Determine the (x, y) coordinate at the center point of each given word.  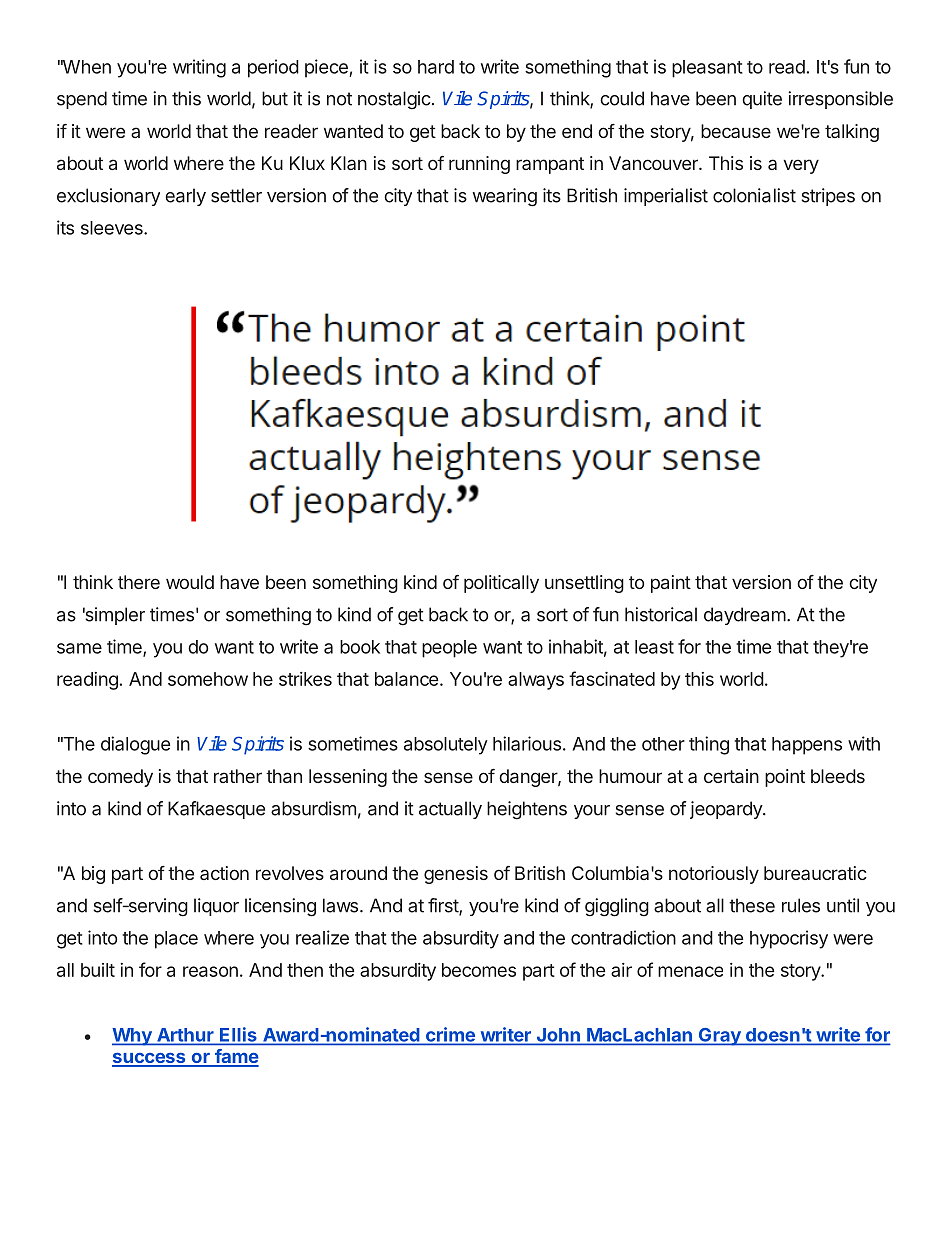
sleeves (113, 228)
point (785, 778)
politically (501, 584)
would (190, 582)
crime (450, 1035)
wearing (505, 197)
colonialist (754, 195)
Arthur (185, 1036)
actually (450, 810)
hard (436, 67)
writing (199, 68)
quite (762, 100)
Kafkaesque (216, 810)
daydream (745, 616)
